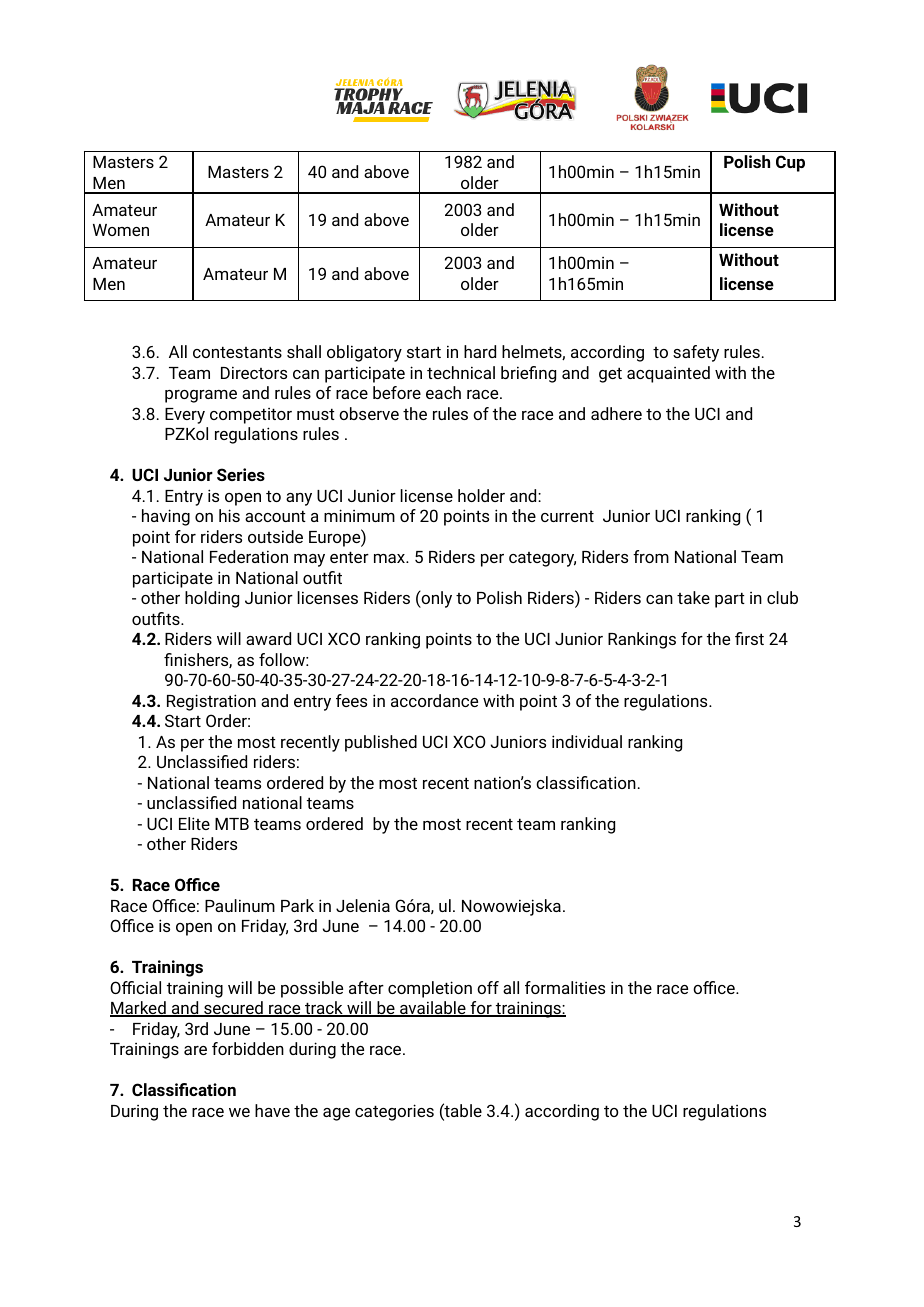 The image size is (924, 1307). I want to click on Park, so click(297, 905).
